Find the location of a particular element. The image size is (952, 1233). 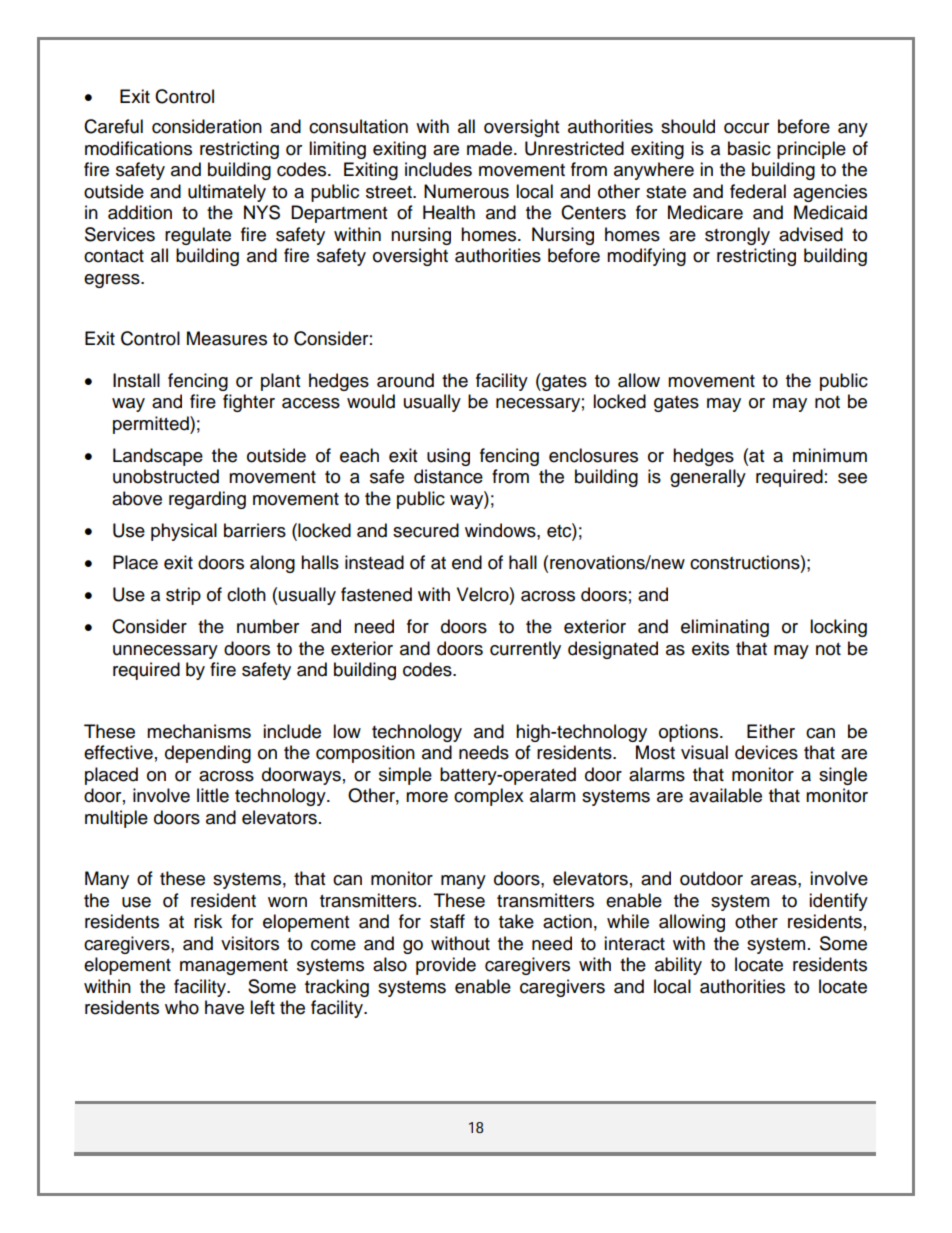

made is located at coordinates (489, 148).
